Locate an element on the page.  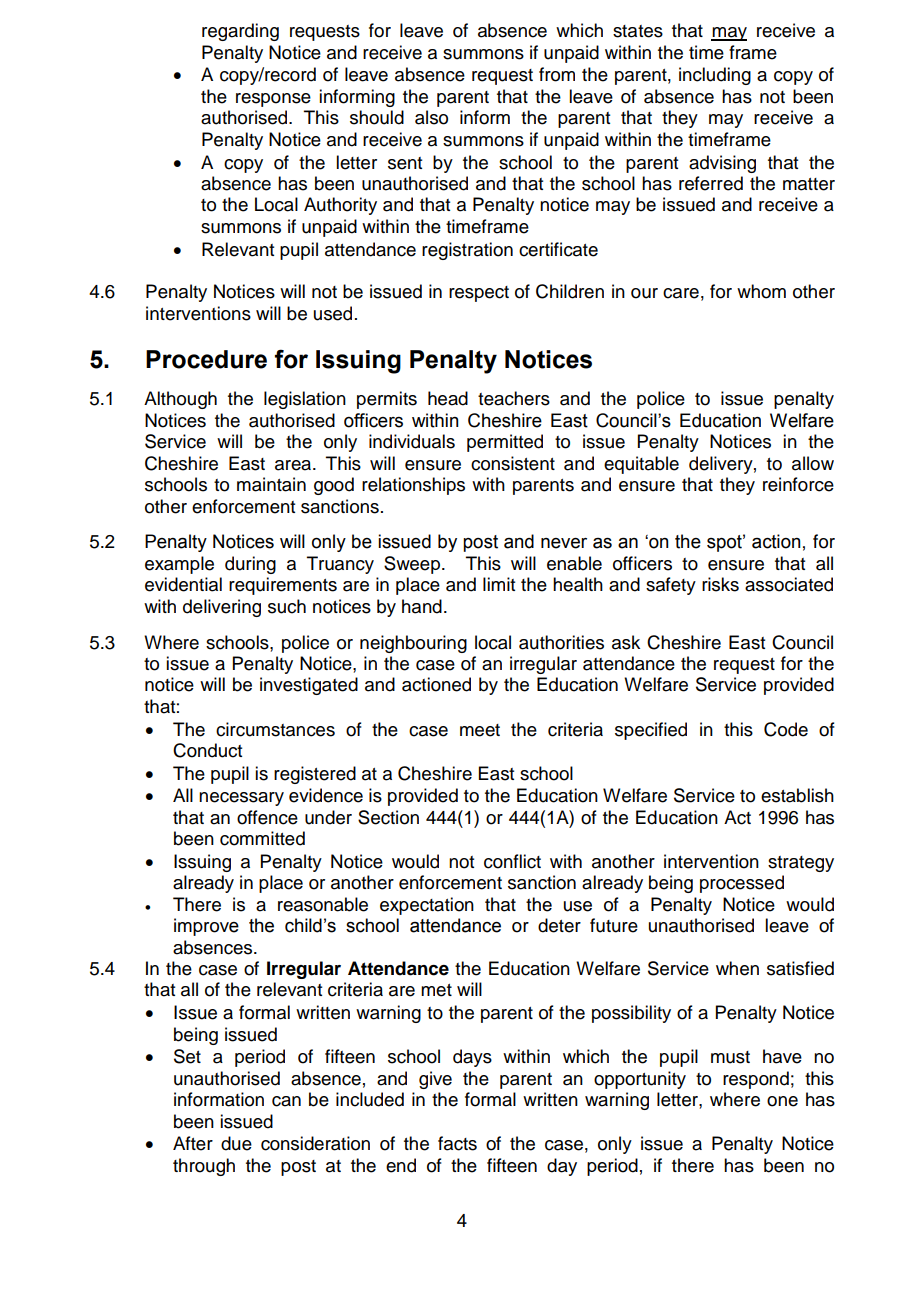
including is located at coordinates (715, 76).
